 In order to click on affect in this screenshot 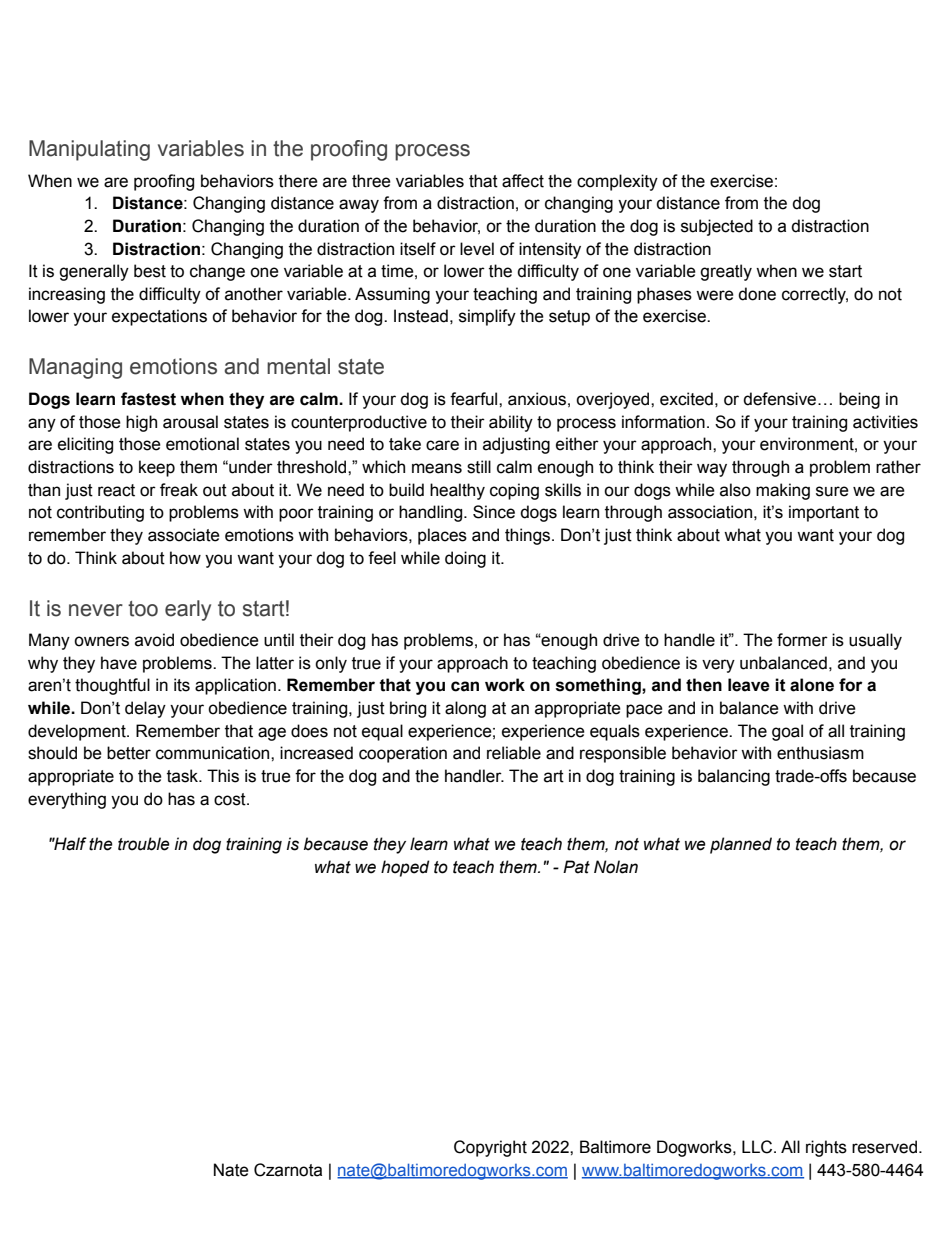, I will do `click(523, 181)`.
